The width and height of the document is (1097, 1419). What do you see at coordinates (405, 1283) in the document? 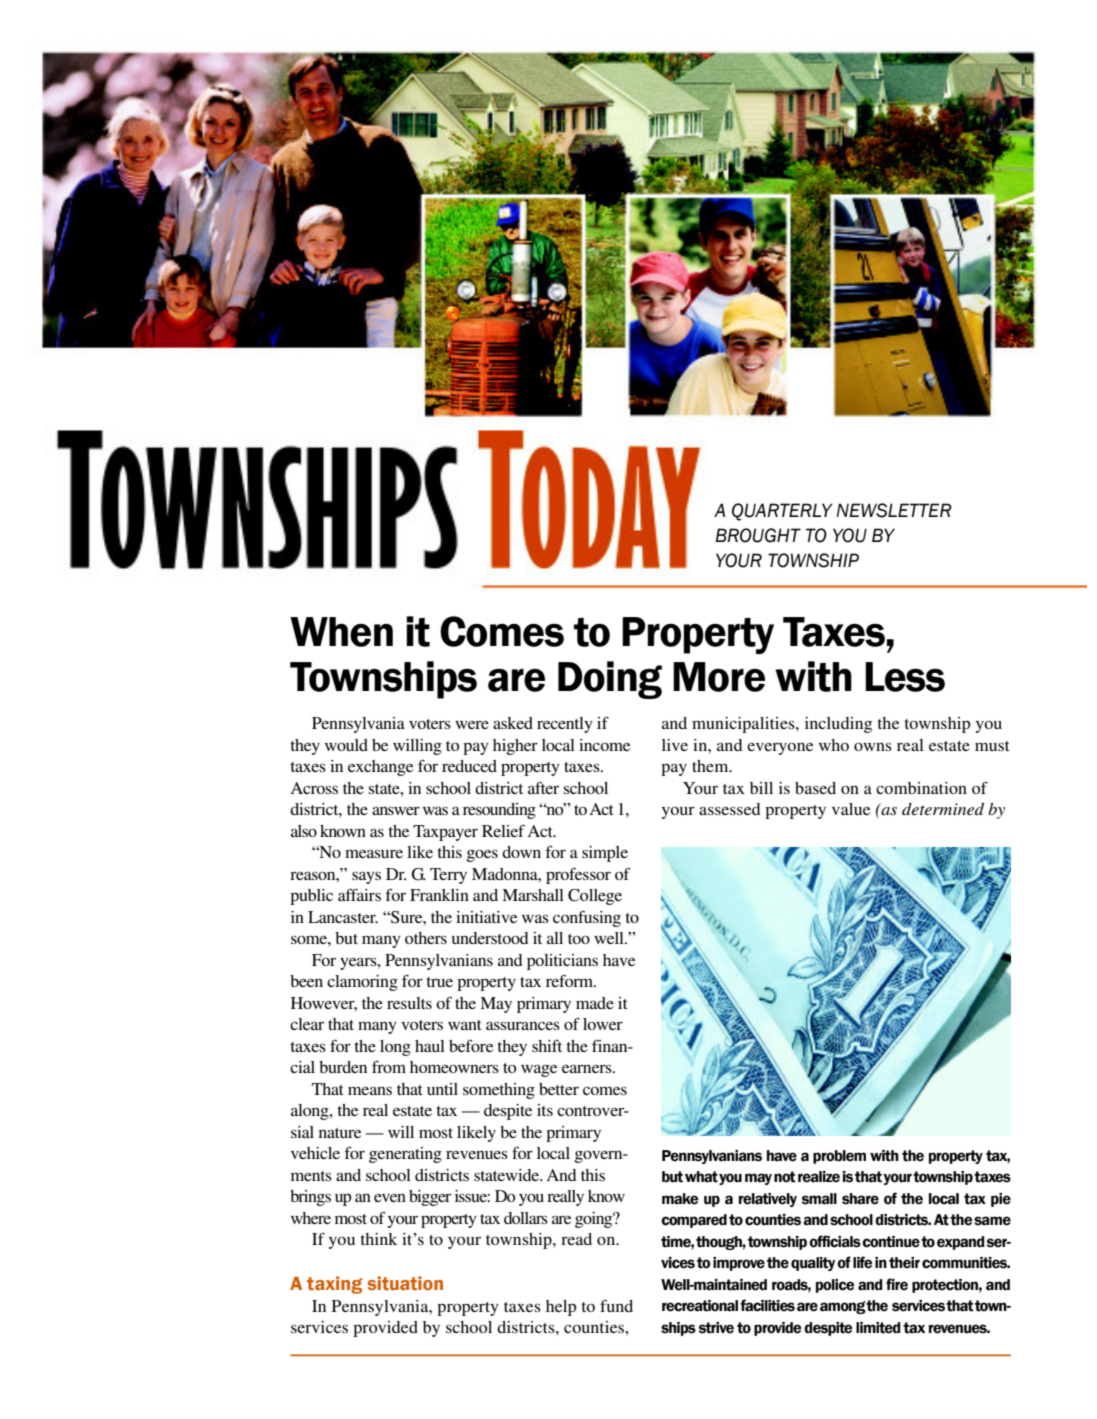
I see `situation` at bounding box center [405, 1283].
